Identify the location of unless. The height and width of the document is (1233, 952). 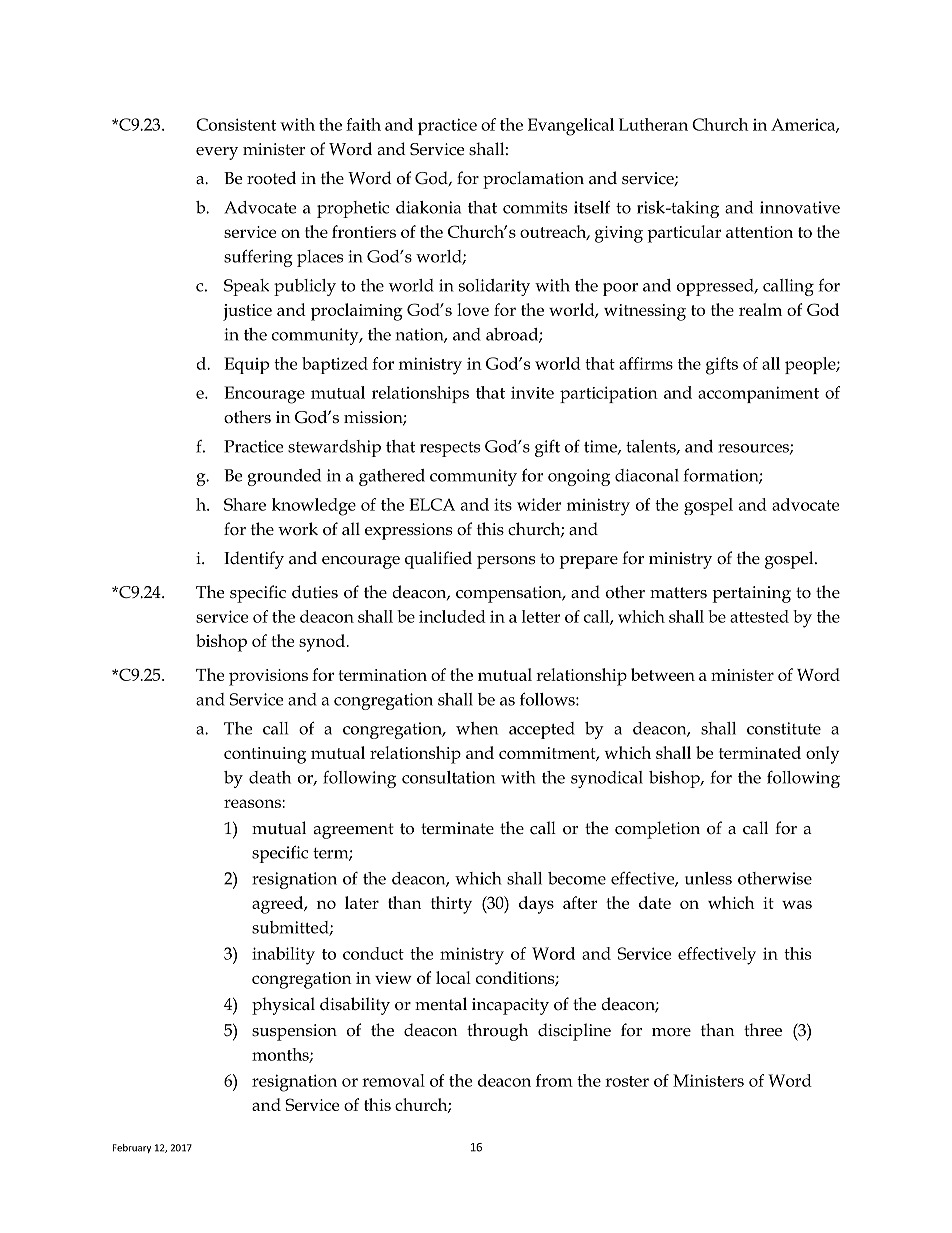
(708, 878).
